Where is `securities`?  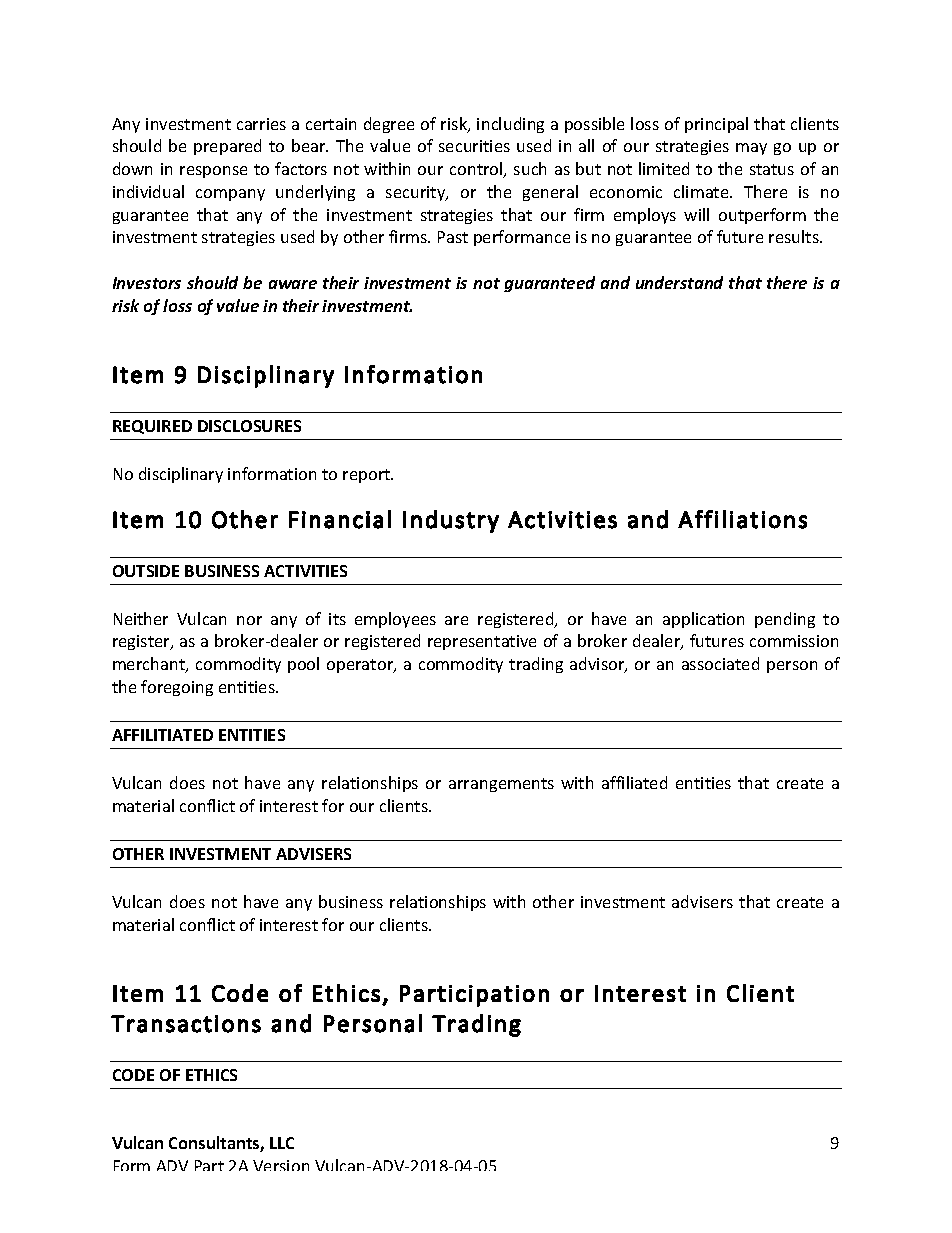 securities is located at coordinates (474, 146).
